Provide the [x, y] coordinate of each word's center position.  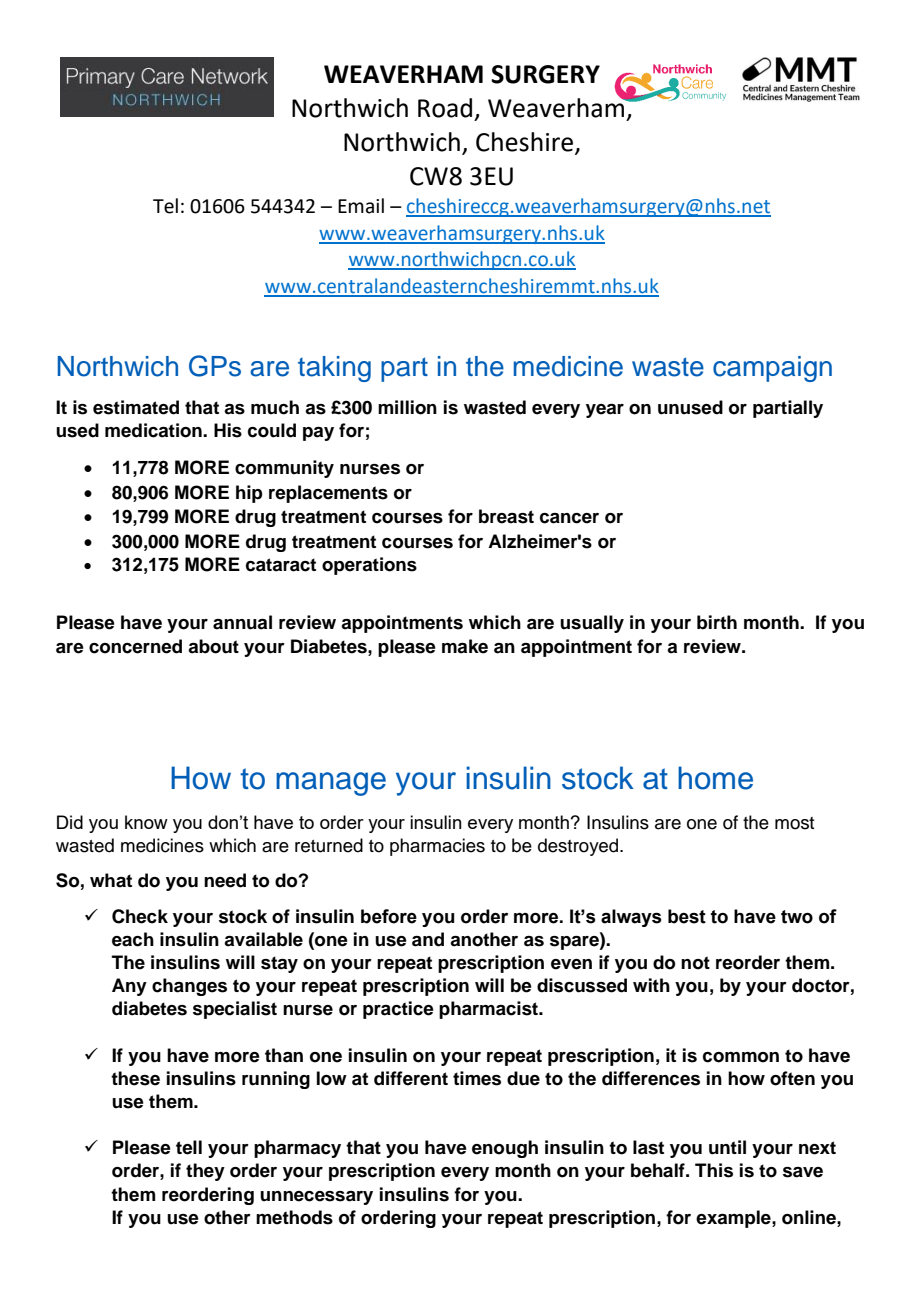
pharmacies [437, 847]
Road [445, 108]
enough [505, 1149]
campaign [772, 369]
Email [361, 206]
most [794, 823]
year [605, 411]
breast [506, 516]
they [205, 1172]
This [714, 1170]
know [146, 822]
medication [154, 430]
